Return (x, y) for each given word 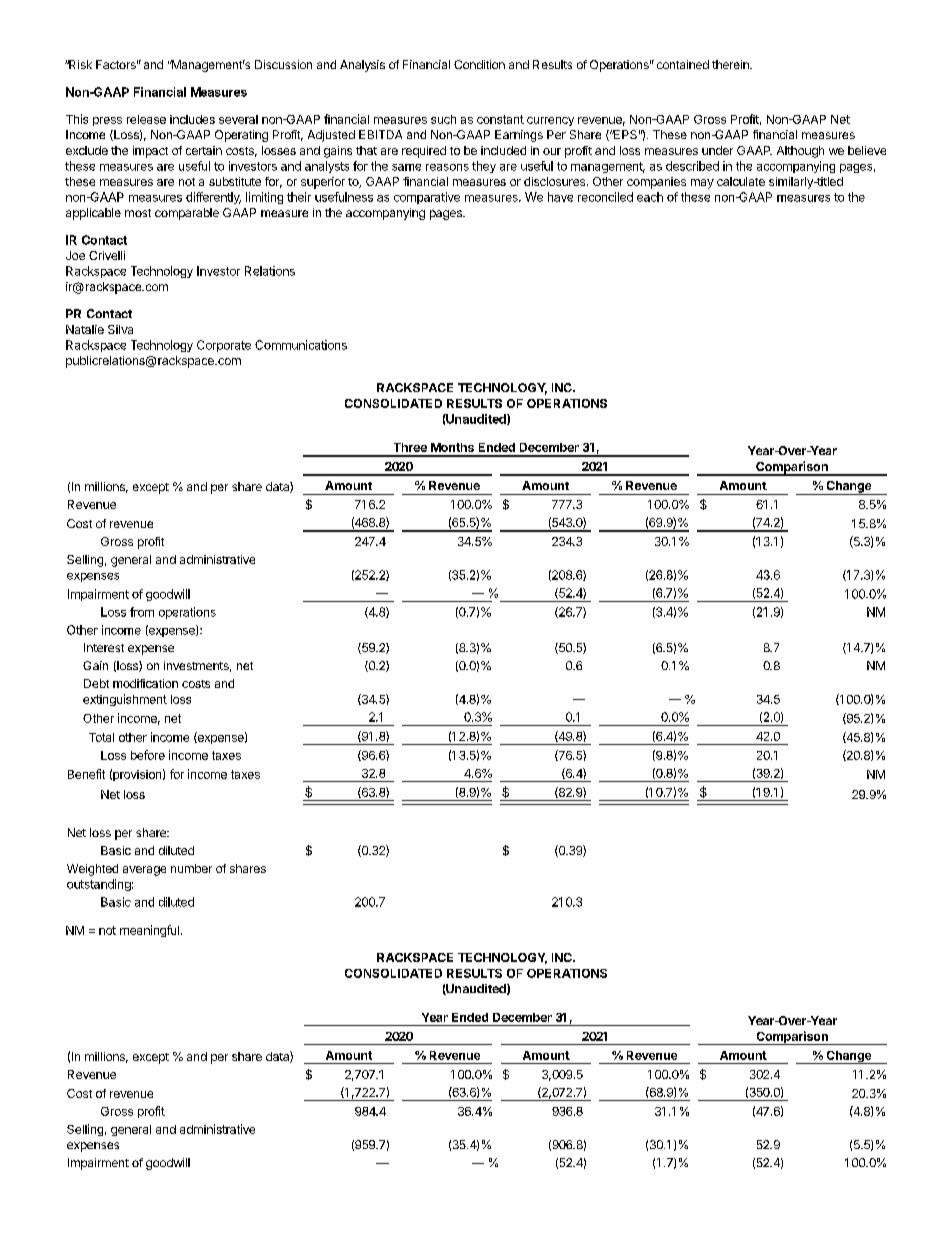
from (142, 612)
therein (731, 64)
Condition (479, 64)
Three (410, 447)
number (191, 868)
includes (192, 119)
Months (452, 447)
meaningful (149, 931)
